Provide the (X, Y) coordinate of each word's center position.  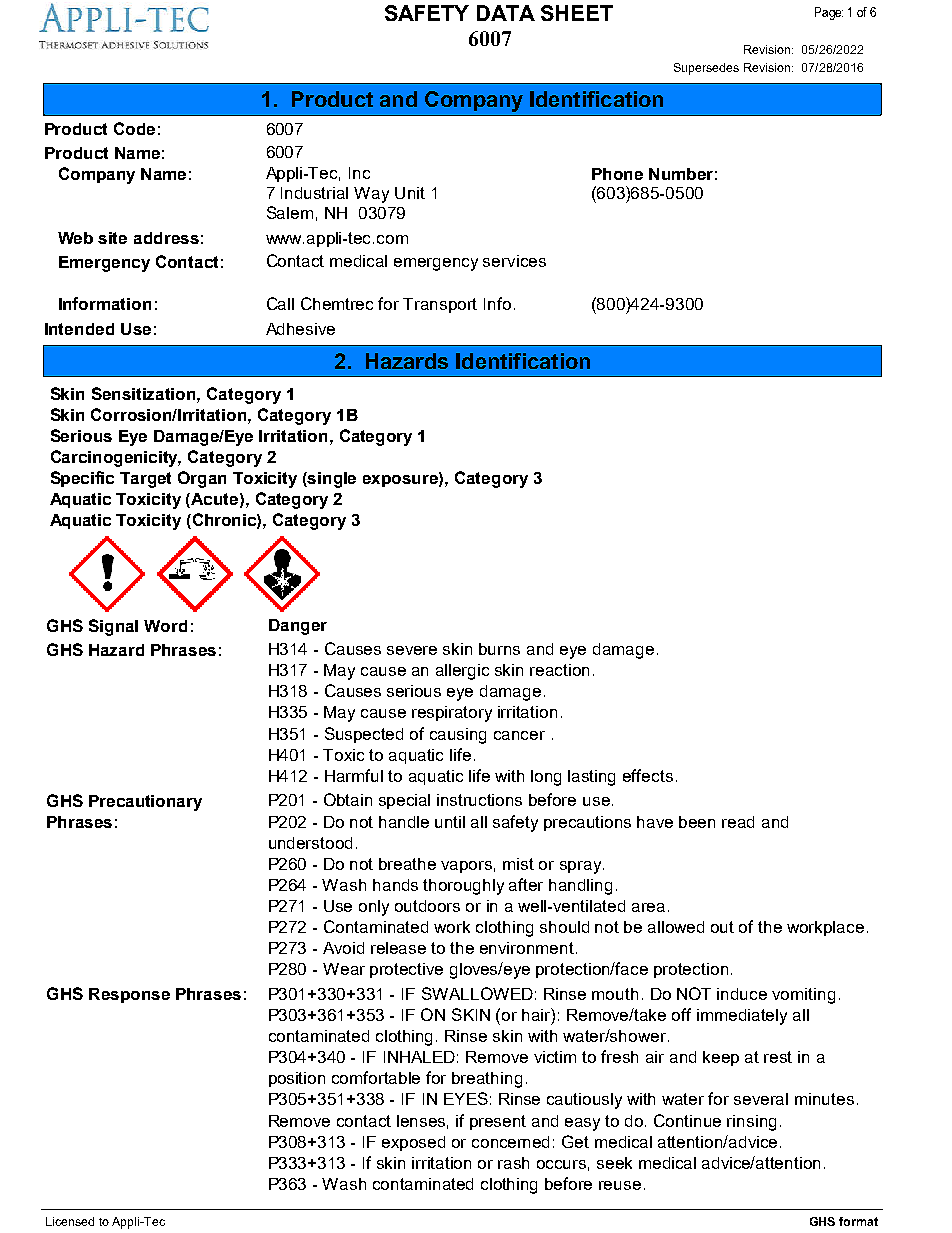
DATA (506, 13)
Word (165, 626)
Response (129, 995)
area (648, 907)
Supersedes (706, 69)
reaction (559, 670)
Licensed (70, 1221)
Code (134, 128)
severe (412, 650)
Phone (617, 174)
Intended (79, 329)
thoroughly (463, 887)
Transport (440, 305)
